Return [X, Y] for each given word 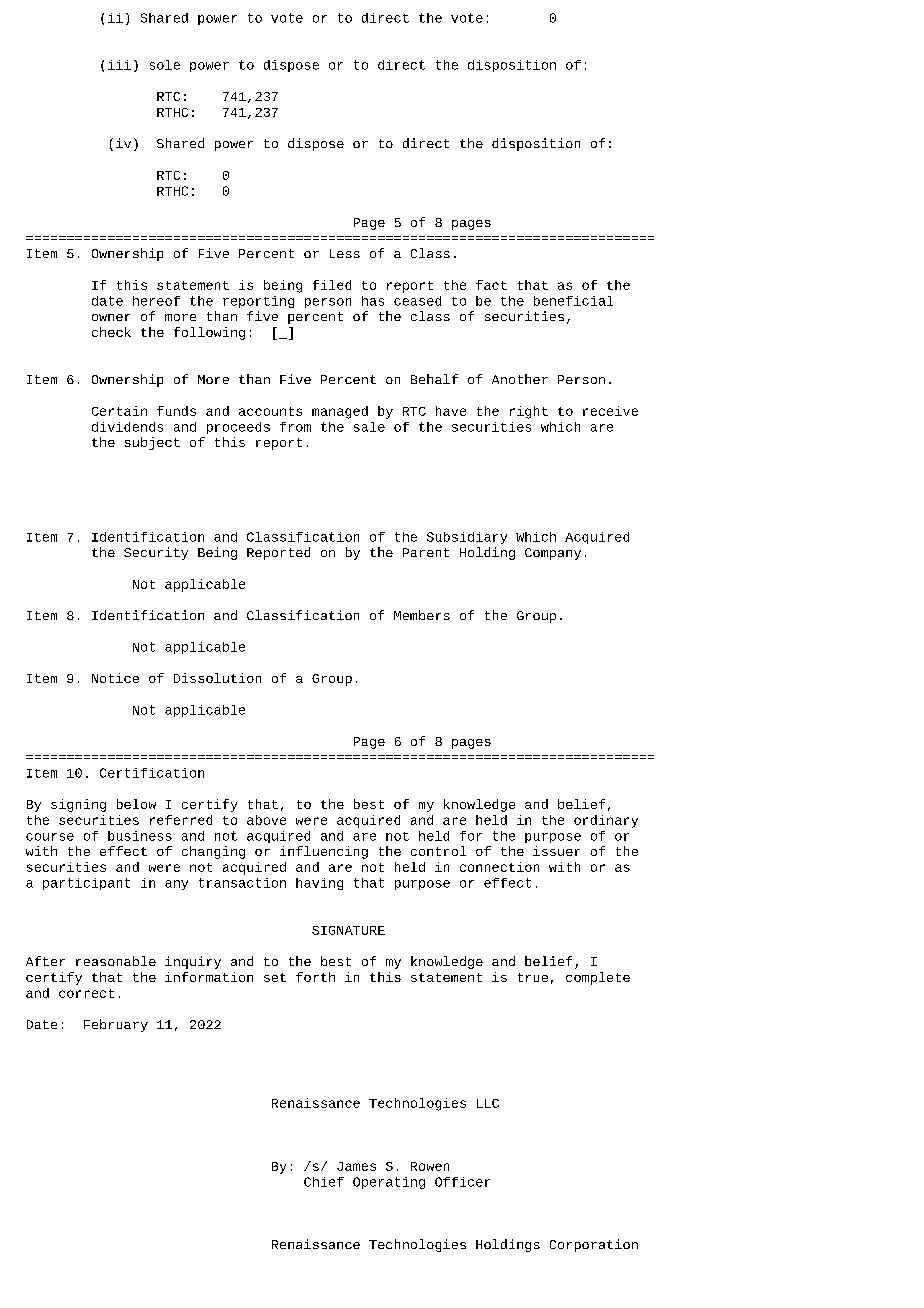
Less [345, 253]
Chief [324, 1182]
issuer [556, 851]
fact [491, 285]
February [116, 1025]
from [295, 427]
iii [119, 65]
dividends [127, 427]
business [140, 836]
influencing [324, 852]
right [529, 412]
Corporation [594, 1245]
